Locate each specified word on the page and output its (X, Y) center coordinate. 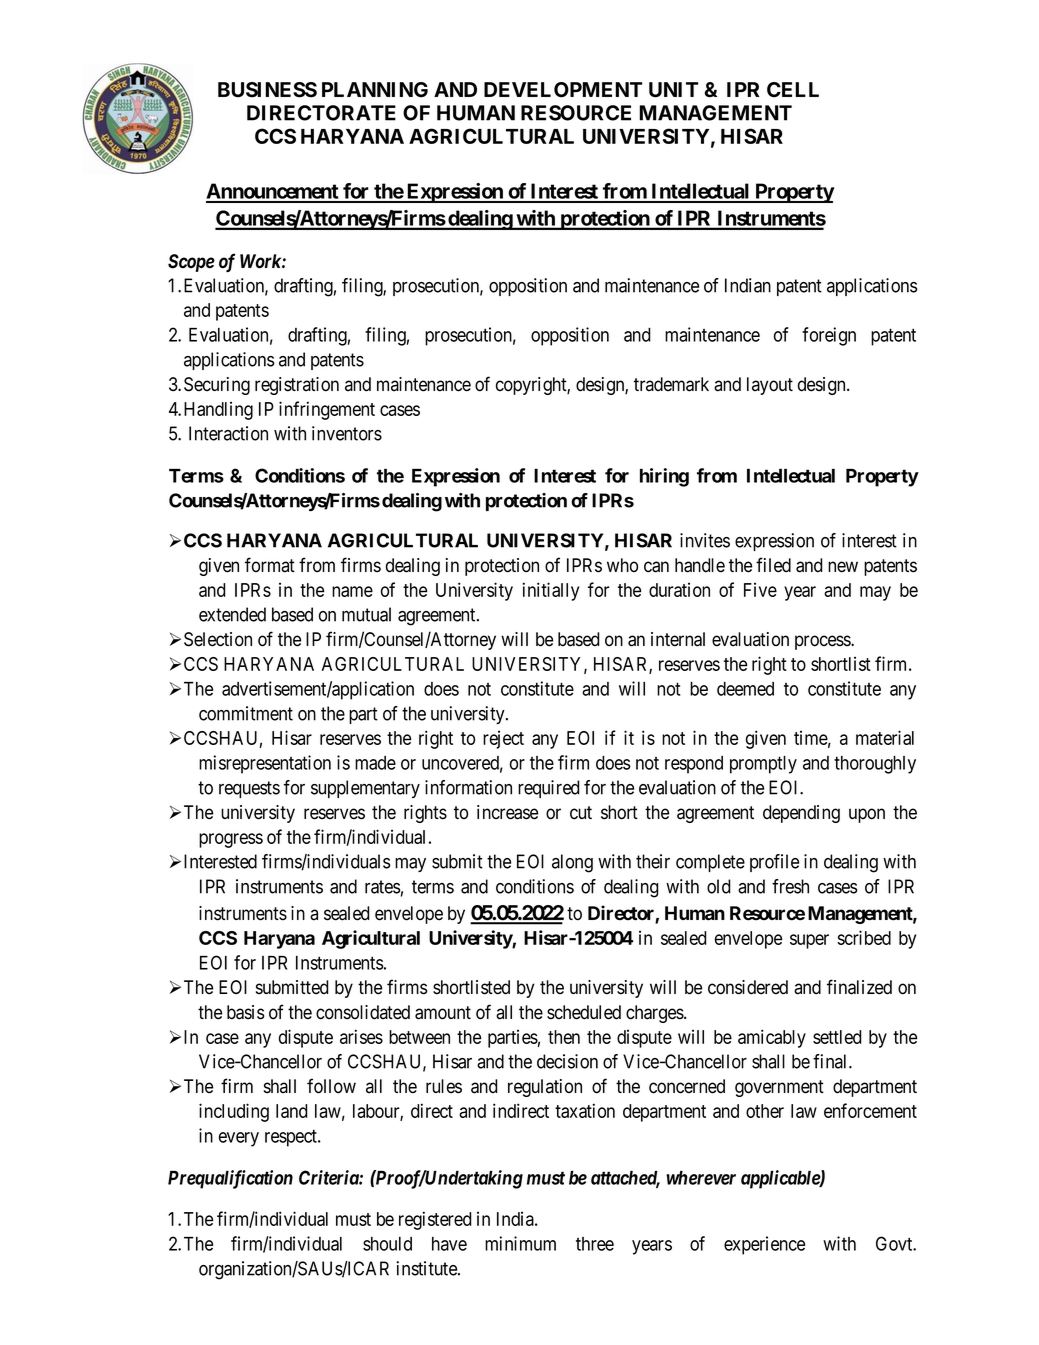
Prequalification (230, 1179)
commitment (246, 713)
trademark (671, 384)
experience (764, 1245)
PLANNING (375, 90)
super (809, 941)
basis (245, 1012)
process (823, 642)
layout (770, 386)
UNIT (673, 90)
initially (551, 591)
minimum (520, 1243)
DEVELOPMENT (563, 90)
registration (297, 386)
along (572, 863)
